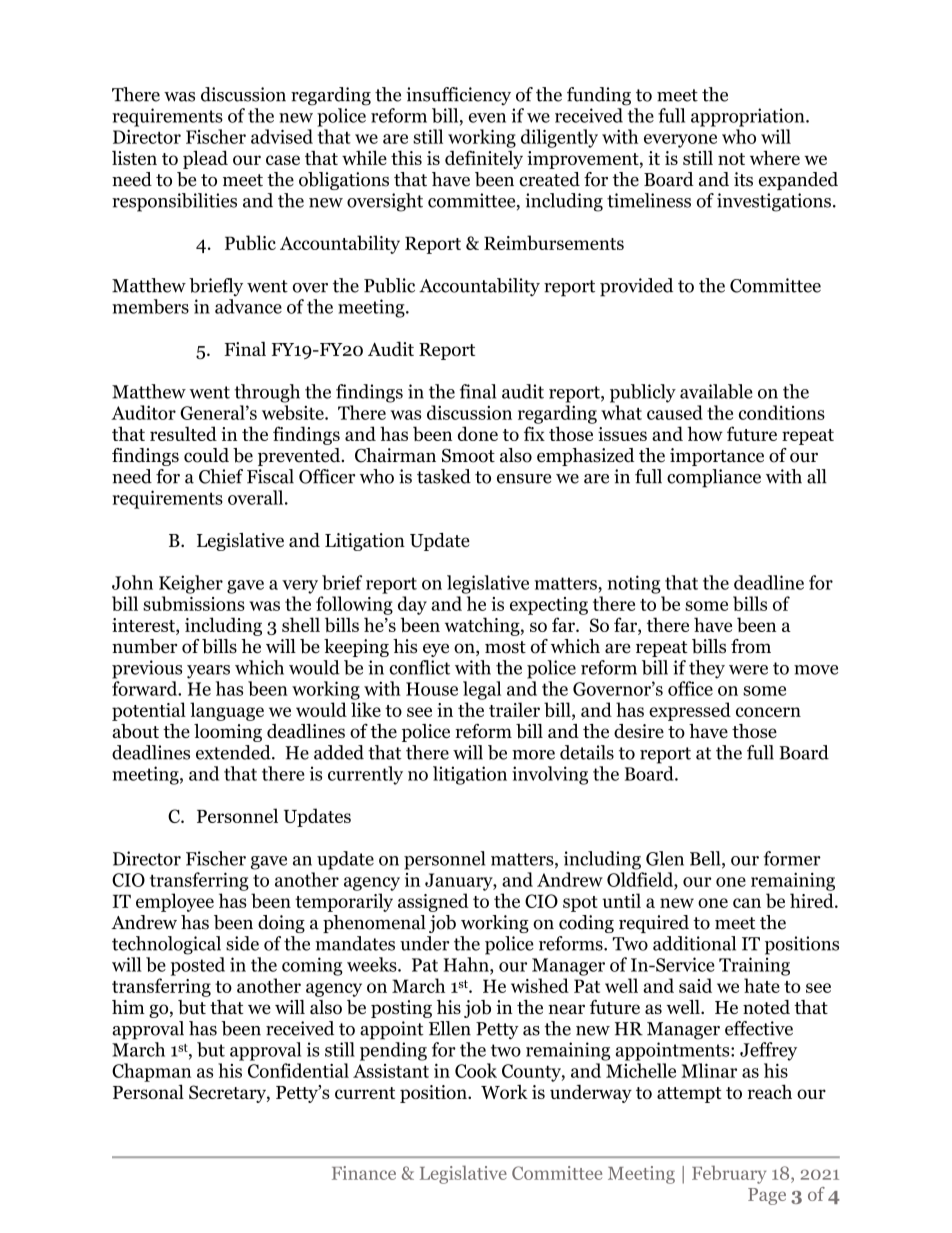 The image size is (952, 1233). I want to click on February, so click(729, 1174).
